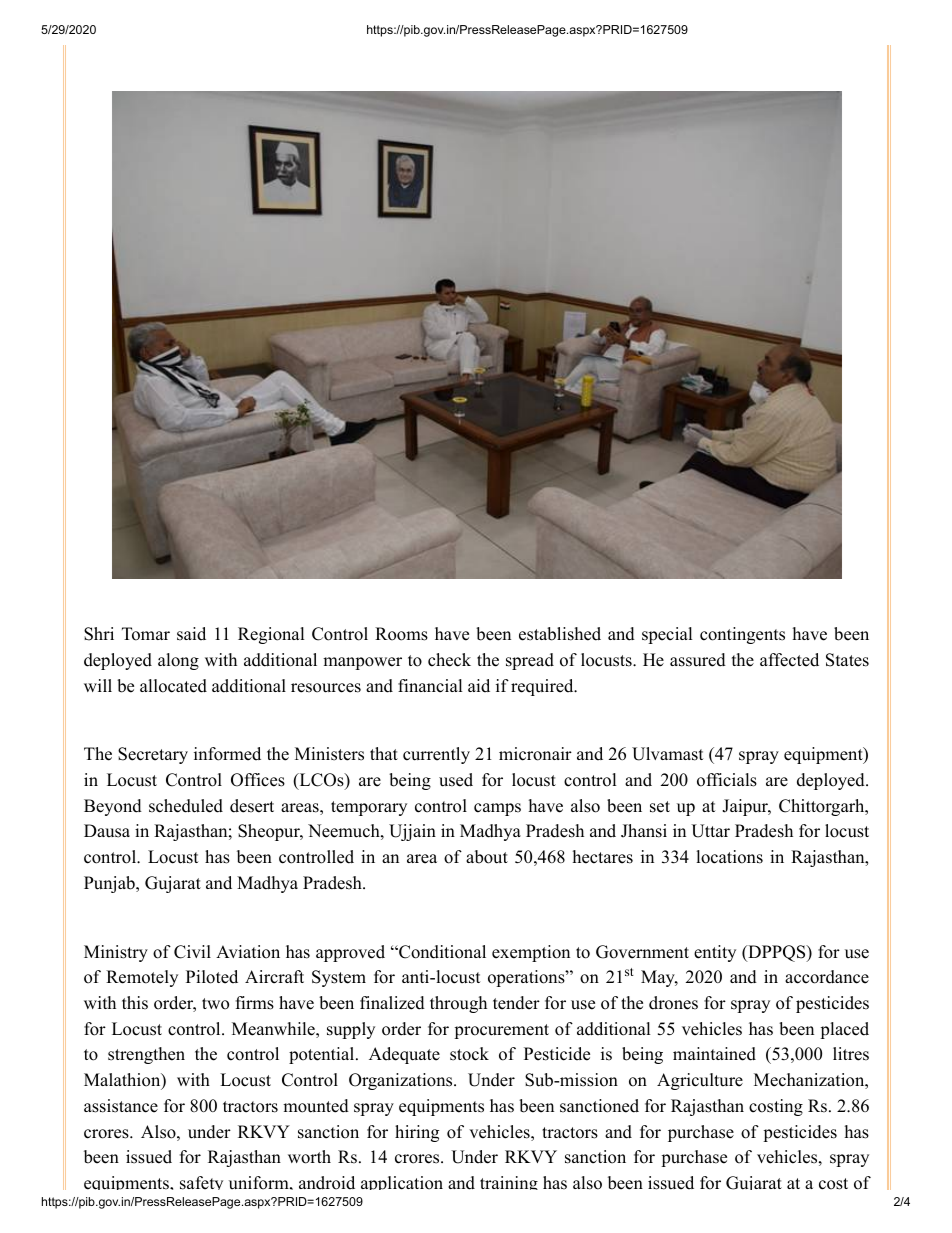 The width and height of the screenshot is (952, 1233). Describe the element at coordinates (715, 953) in the screenshot. I see `entity` at that location.
